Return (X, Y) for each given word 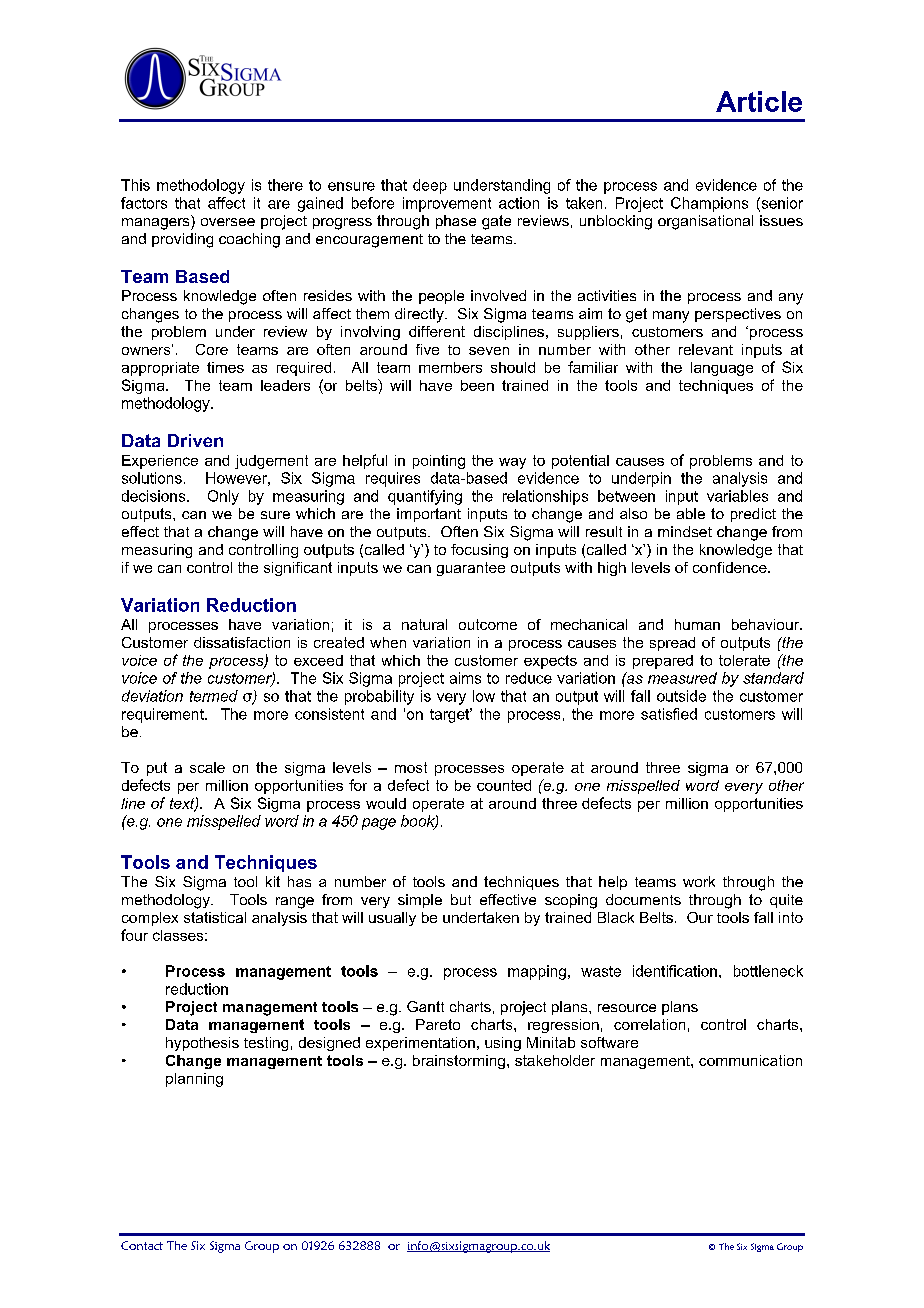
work (699, 881)
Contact (142, 1245)
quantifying (425, 497)
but (461, 899)
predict (753, 515)
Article (759, 101)
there (285, 185)
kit (273, 881)
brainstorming (459, 1062)
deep (430, 186)
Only (223, 497)
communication (750, 1060)
